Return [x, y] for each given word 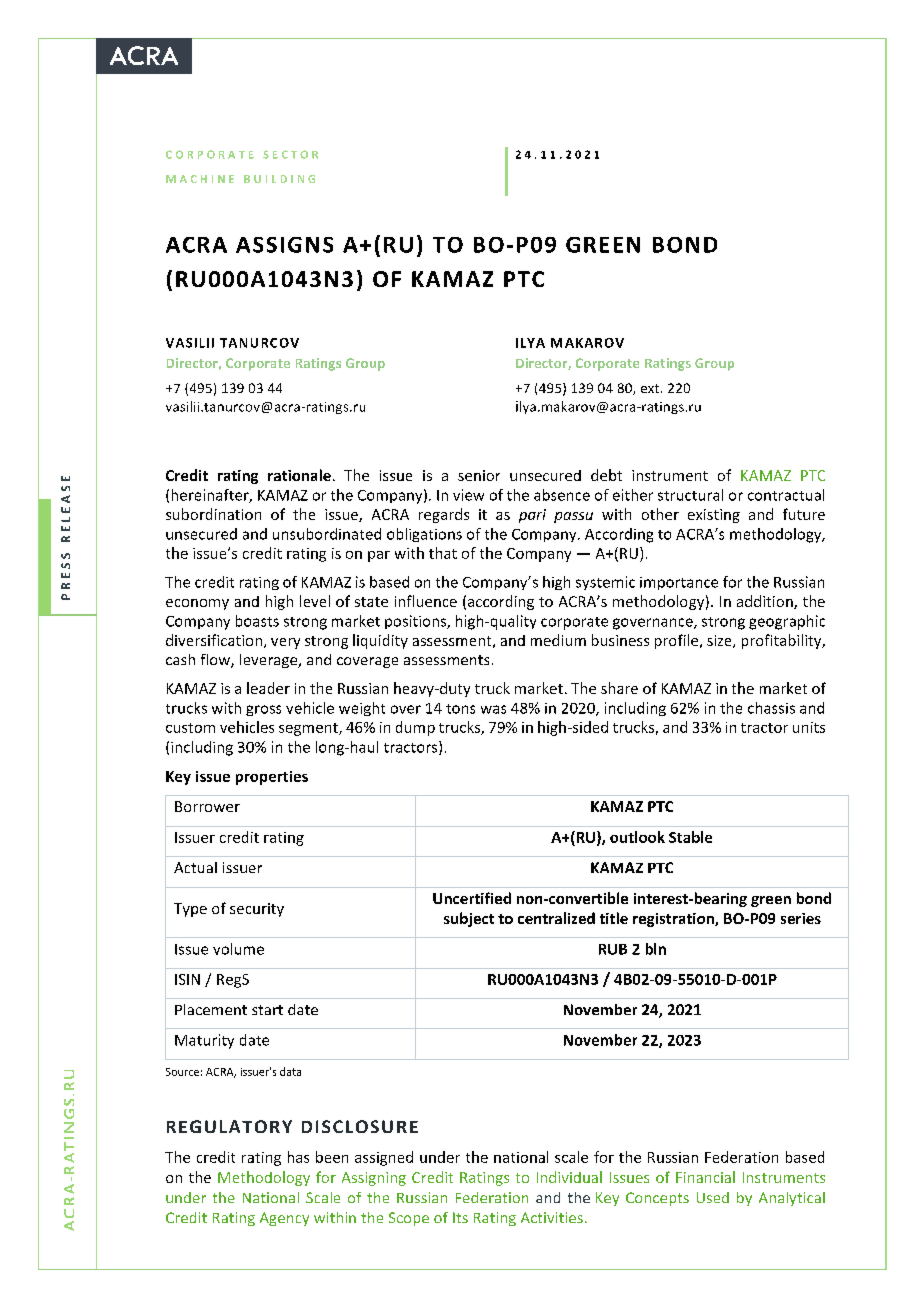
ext [651, 388]
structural [690, 495]
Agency [284, 1219]
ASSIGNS [284, 245]
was [493, 709]
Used [713, 1197]
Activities [552, 1217]
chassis [771, 708]
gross [263, 710]
